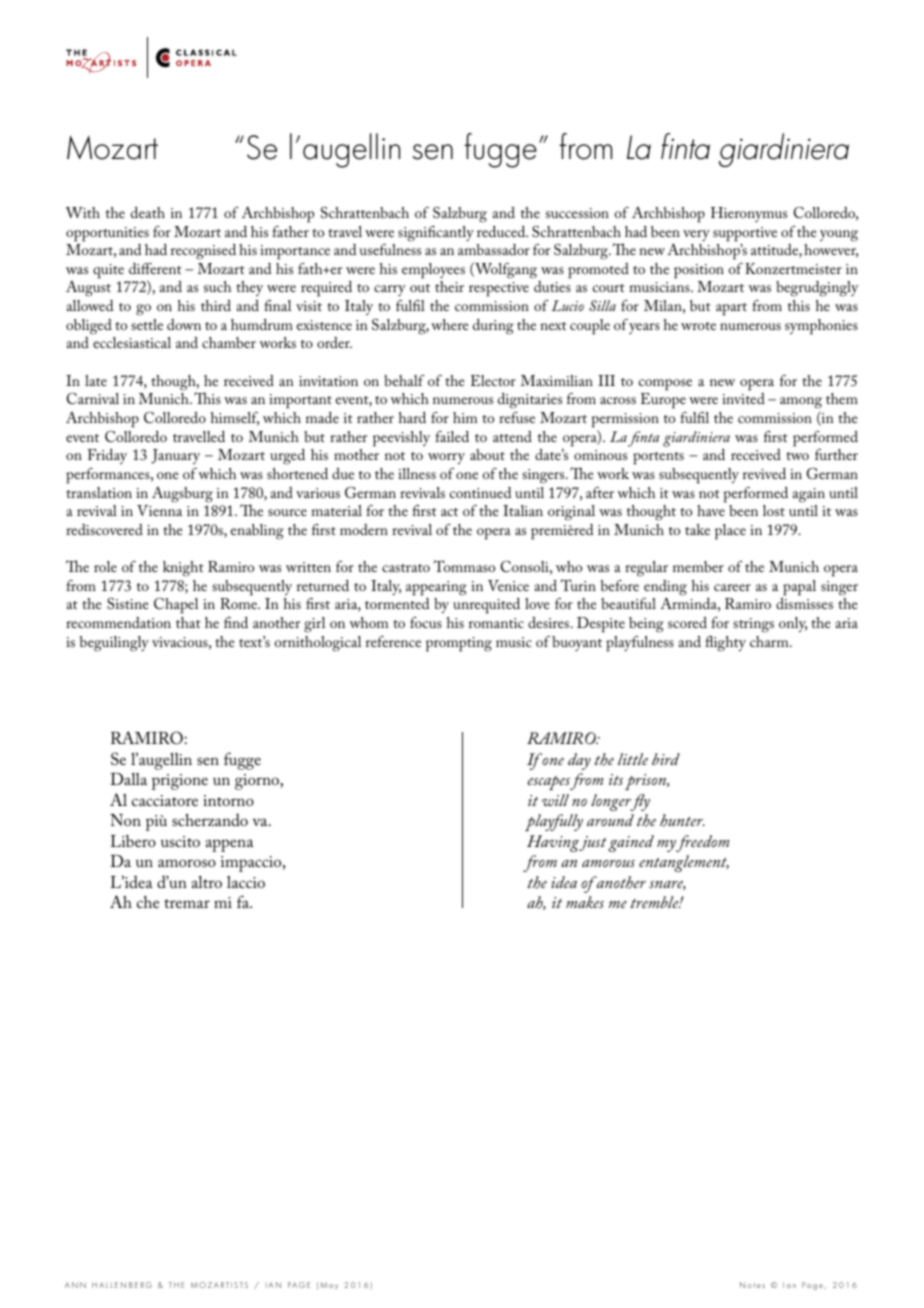 The image size is (924, 1308). What do you see at coordinates (187, 863) in the image?
I see `amoroso` at bounding box center [187, 863].
